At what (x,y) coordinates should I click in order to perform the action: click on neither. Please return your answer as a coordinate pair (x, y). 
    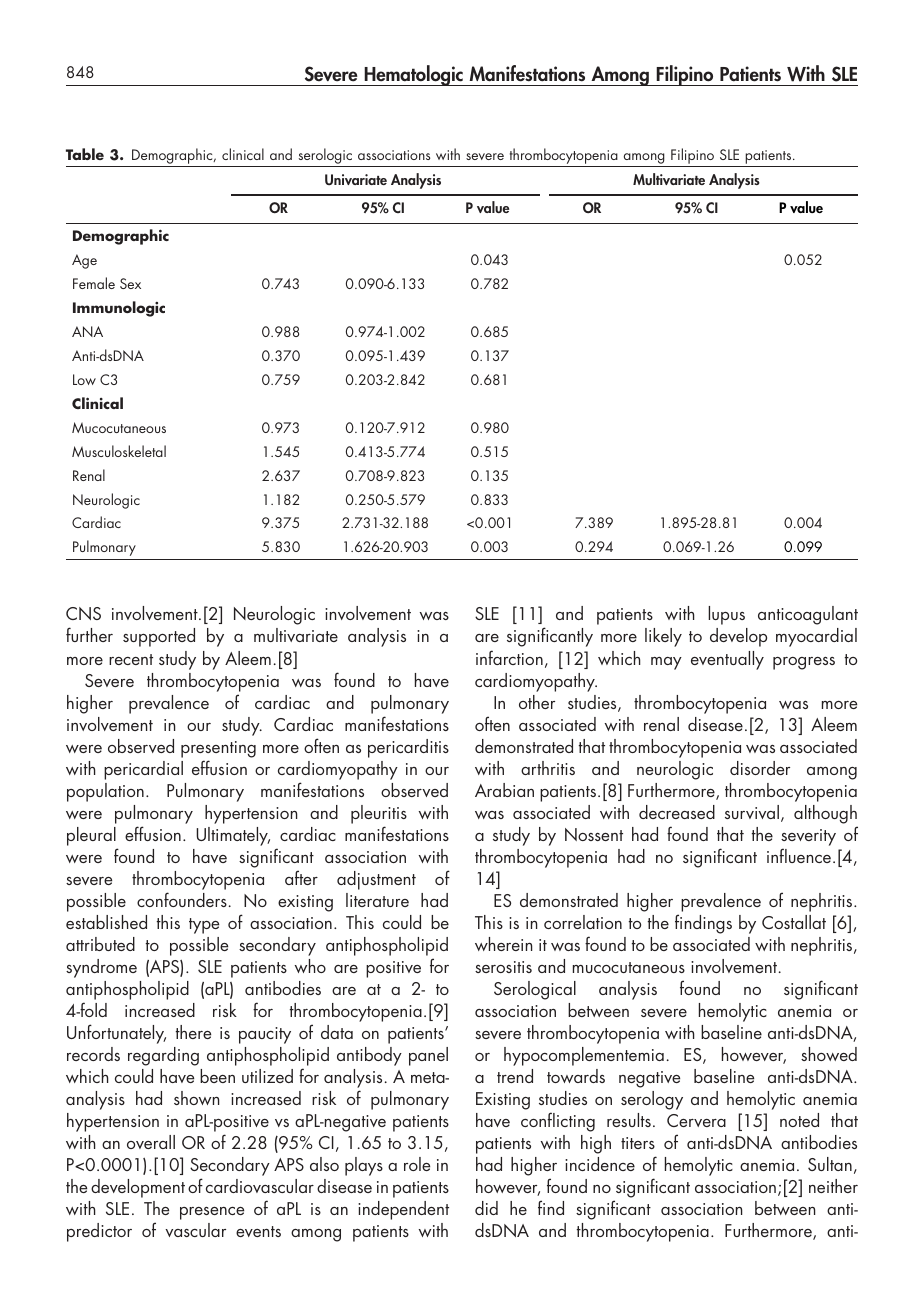
    Looking at the image, I should click on (833, 1186).
